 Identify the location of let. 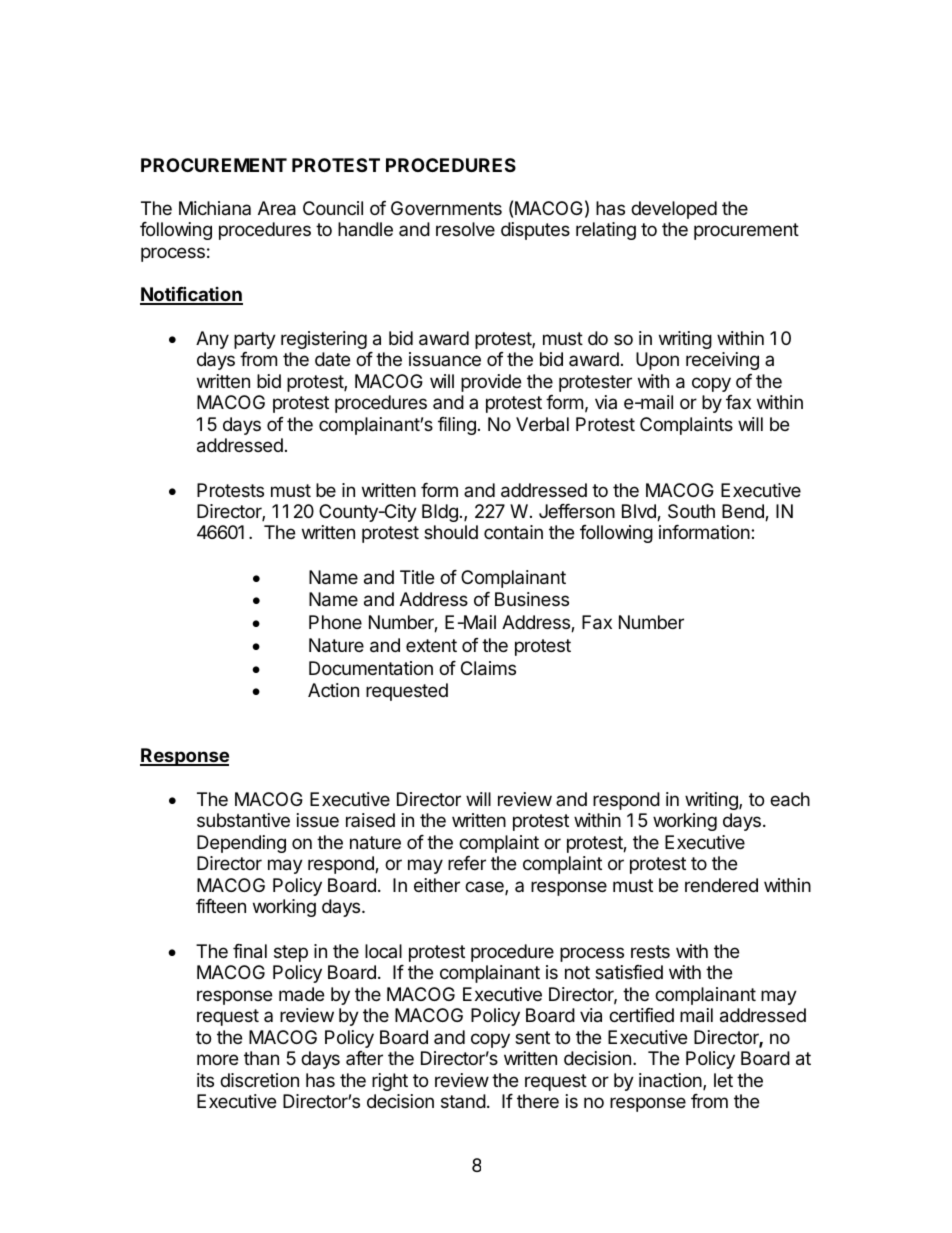
(723, 1080).
